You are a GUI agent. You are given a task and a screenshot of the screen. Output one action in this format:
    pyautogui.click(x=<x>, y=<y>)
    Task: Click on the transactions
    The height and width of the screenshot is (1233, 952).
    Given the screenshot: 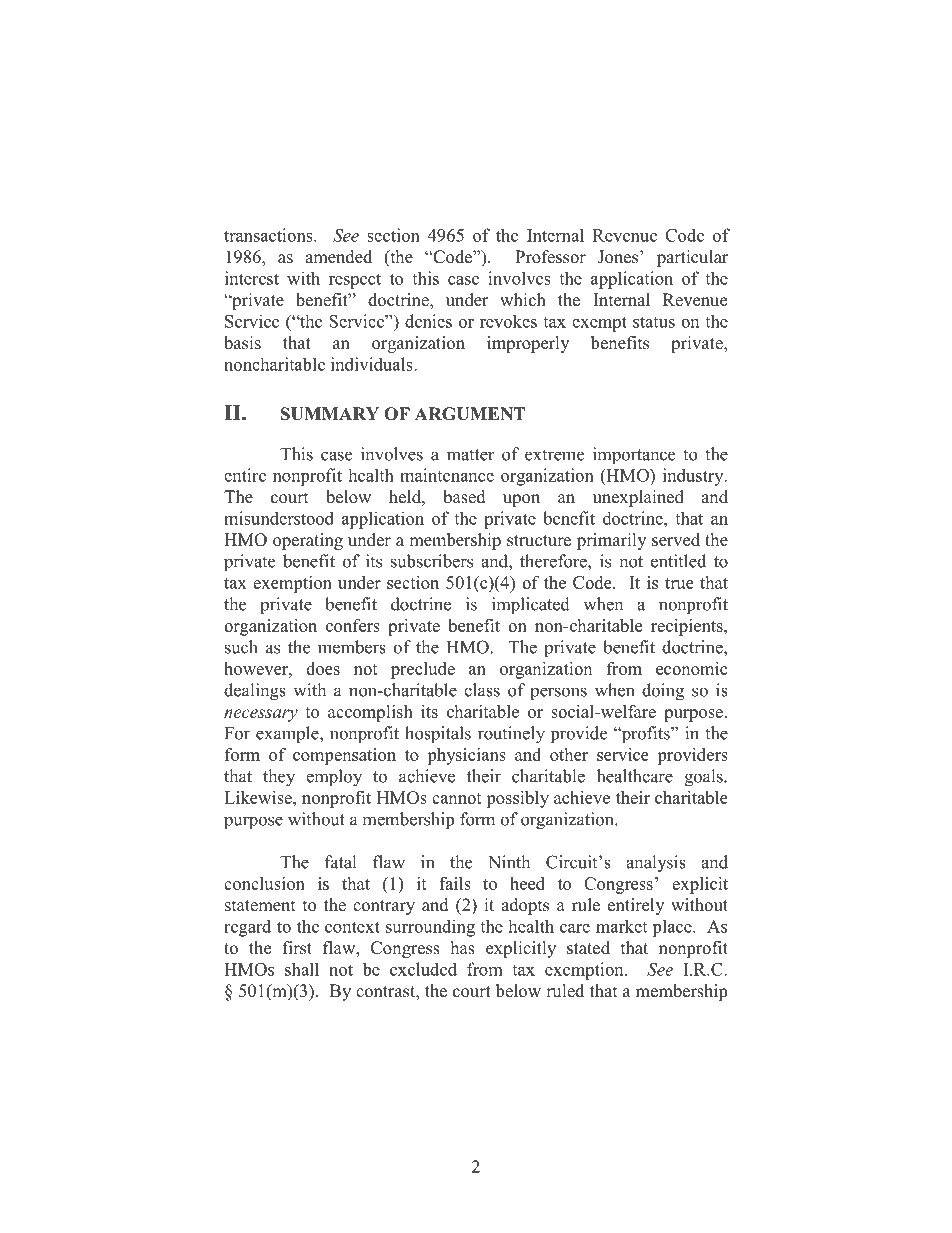 What is the action you would take?
    pyautogui.click(x=269, y=235)
